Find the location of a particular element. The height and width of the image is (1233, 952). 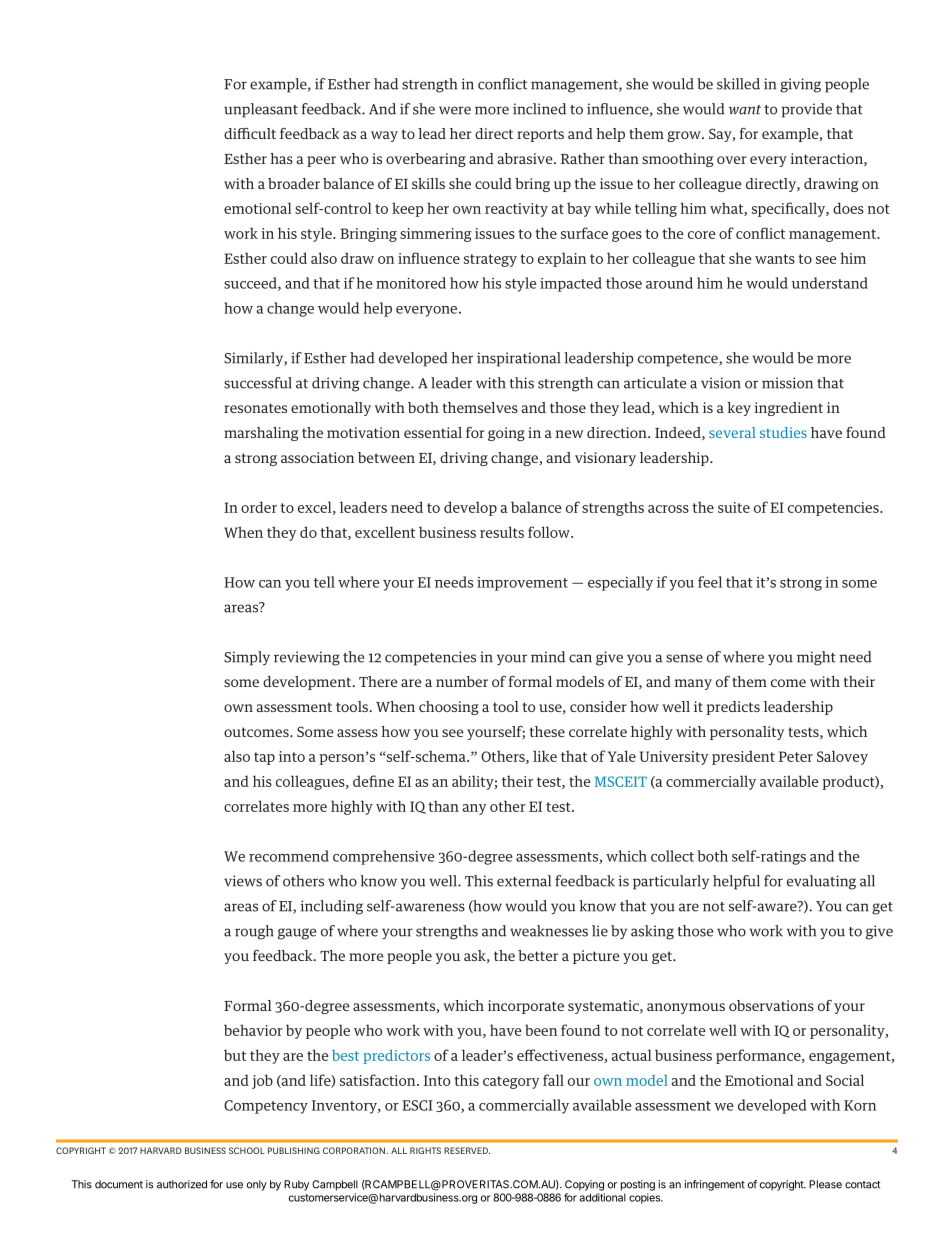

mission is located at coordinates (787, 383).
